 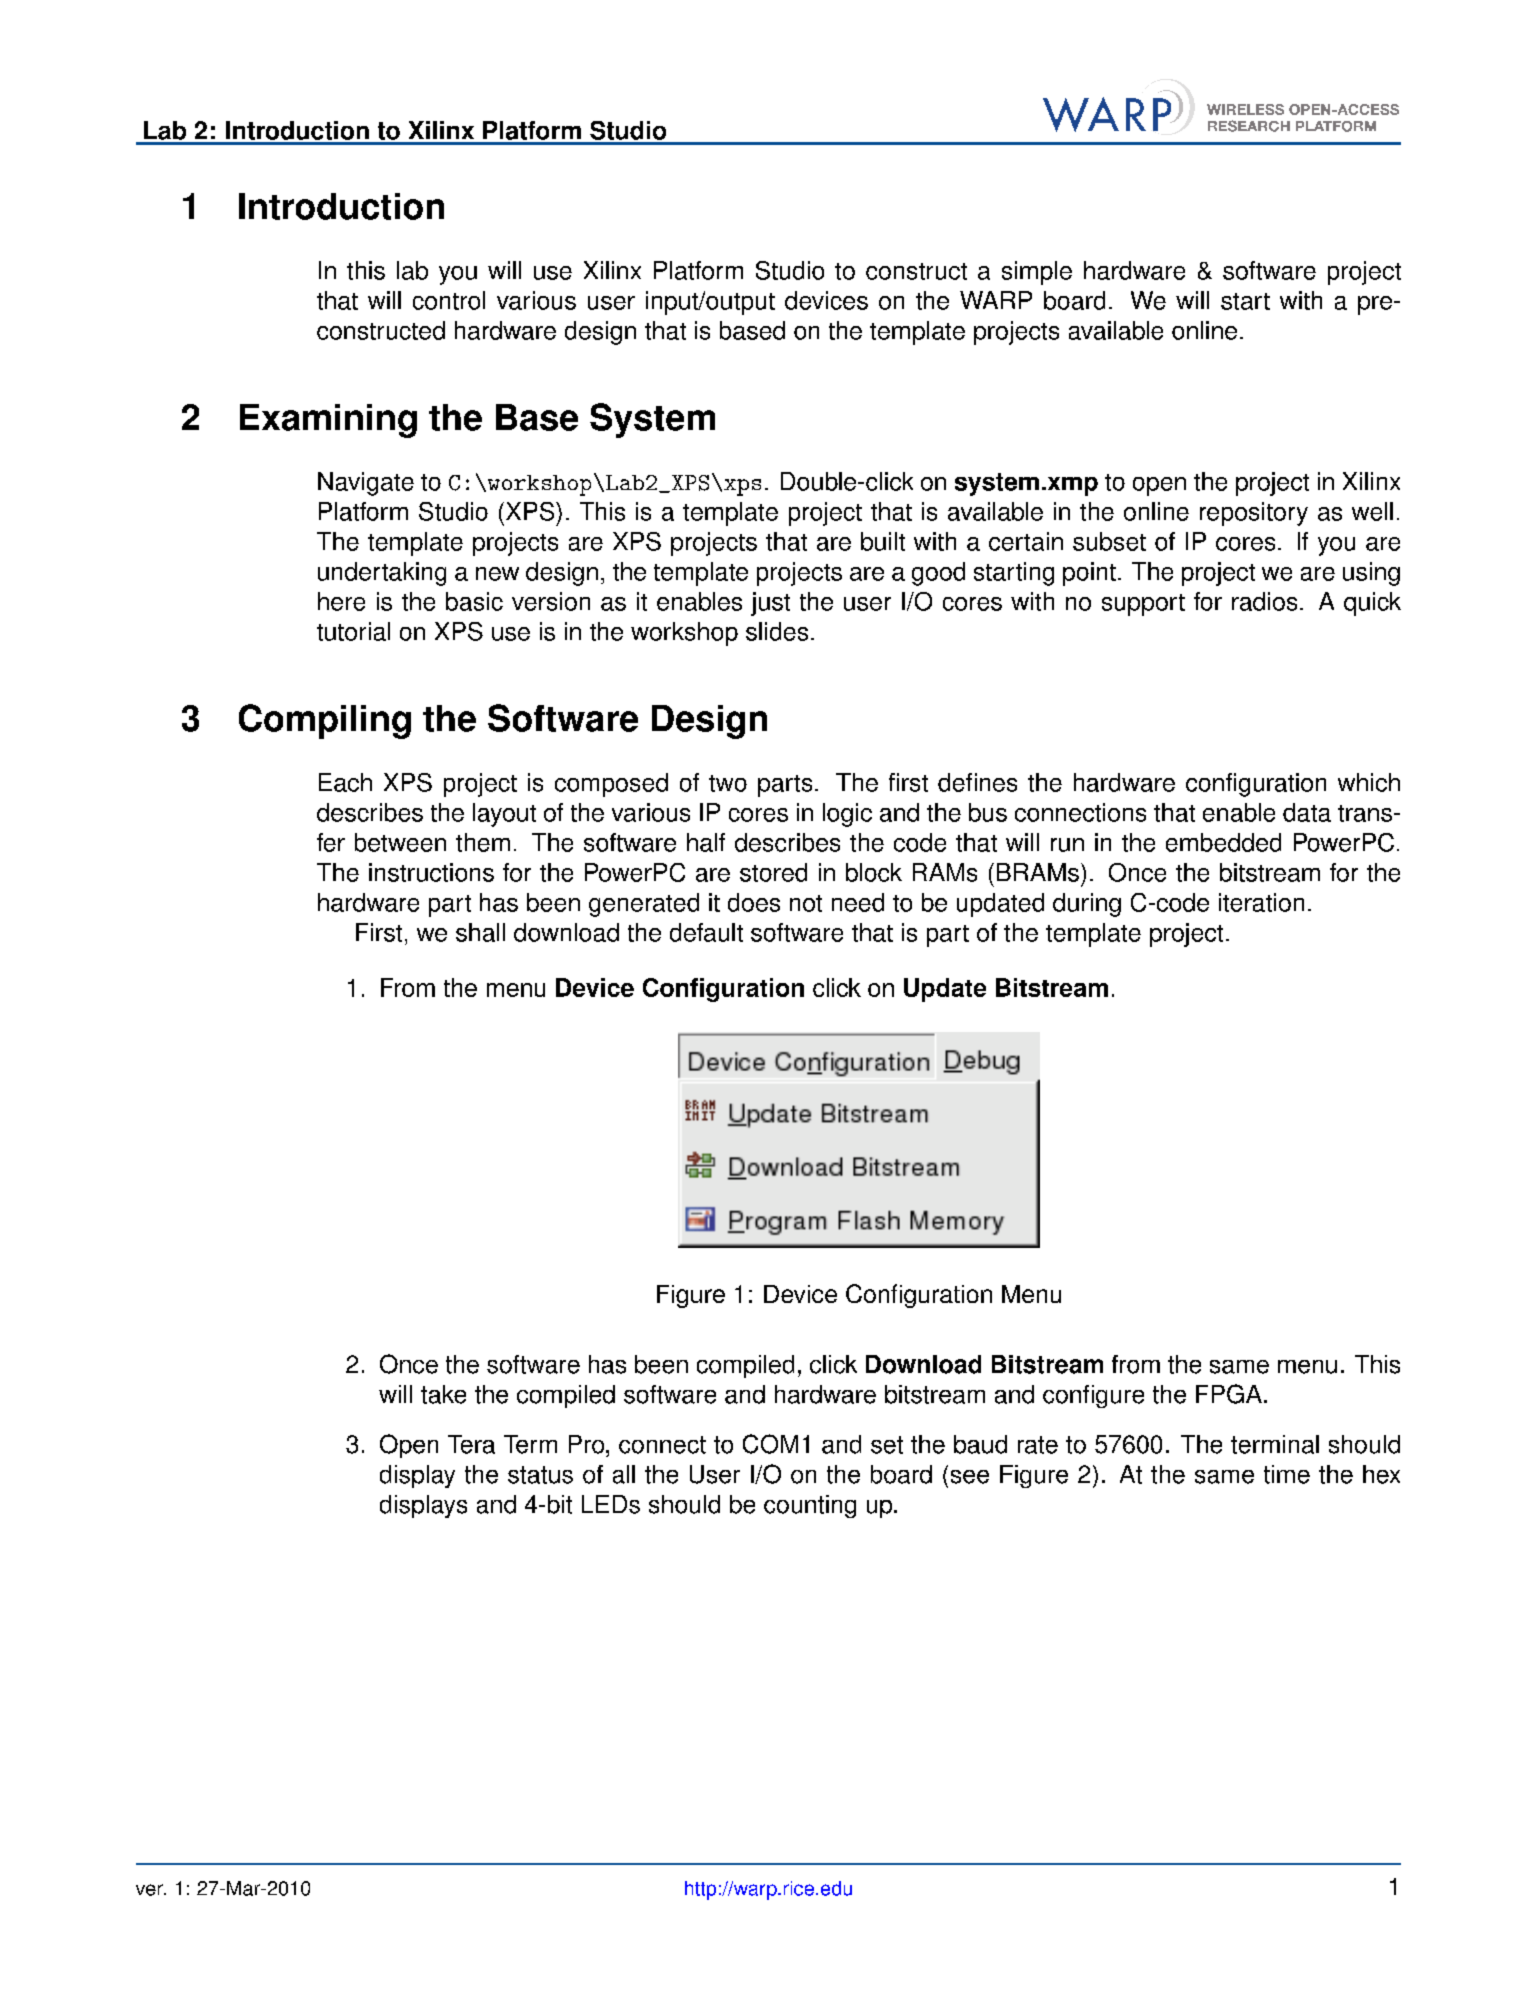 What do you see at coordinates (540, 1475) in the screenshot?
I see `status` at bounding box center [540, 1475].
